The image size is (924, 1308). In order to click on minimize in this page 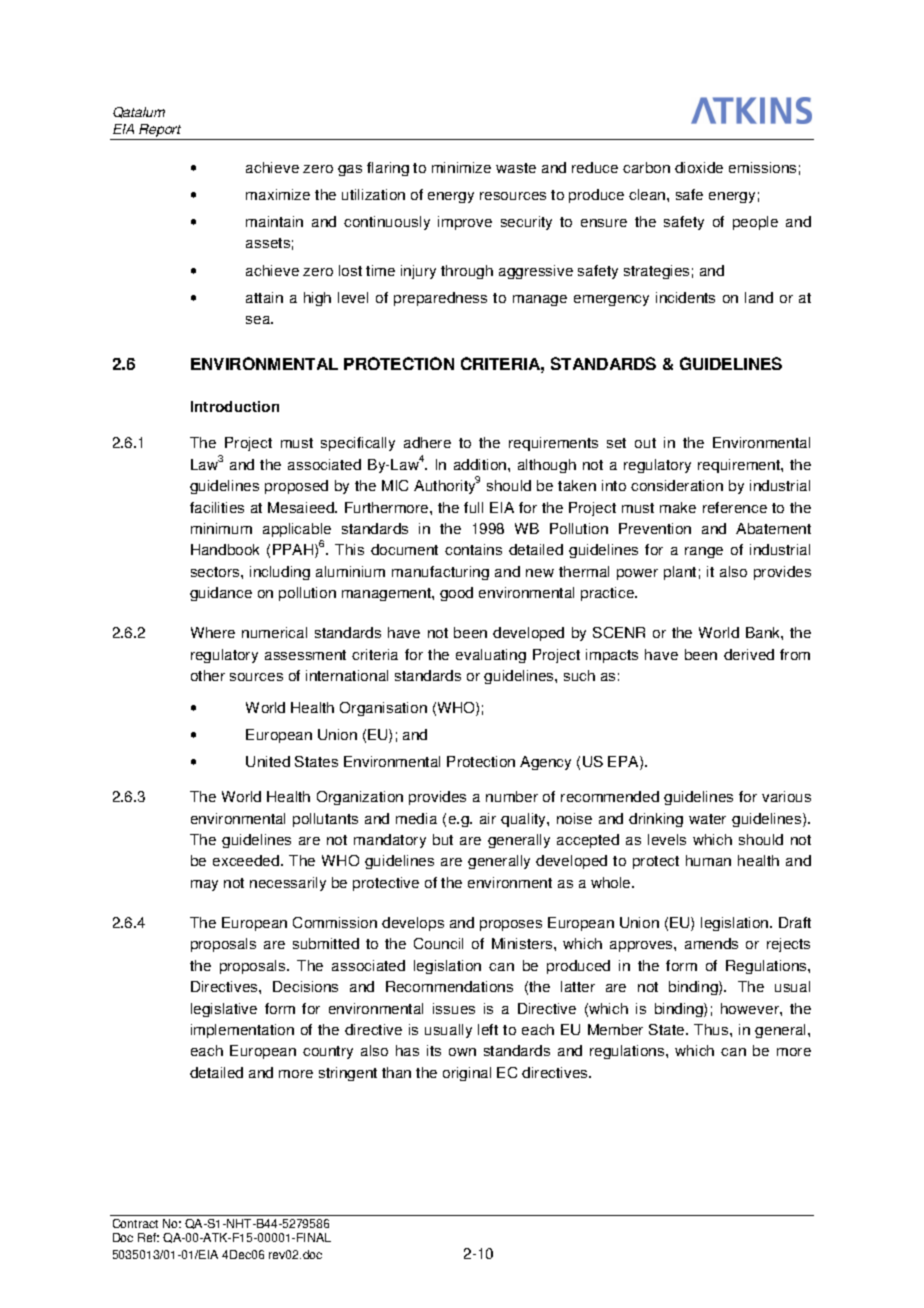, I will do `click(461, 167)`.
